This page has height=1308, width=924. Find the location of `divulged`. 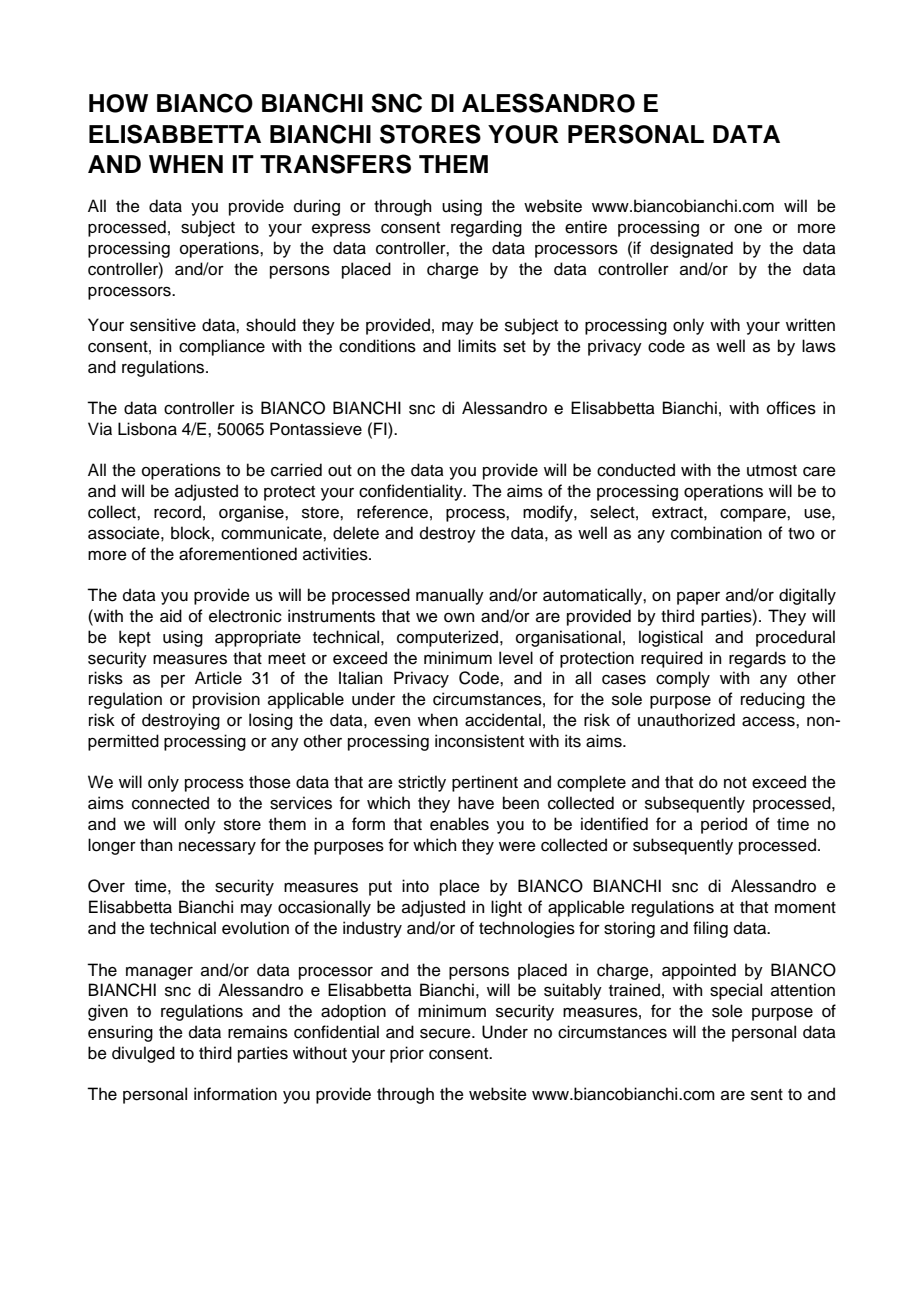

divulged is located at coordinates (143, 1054).
